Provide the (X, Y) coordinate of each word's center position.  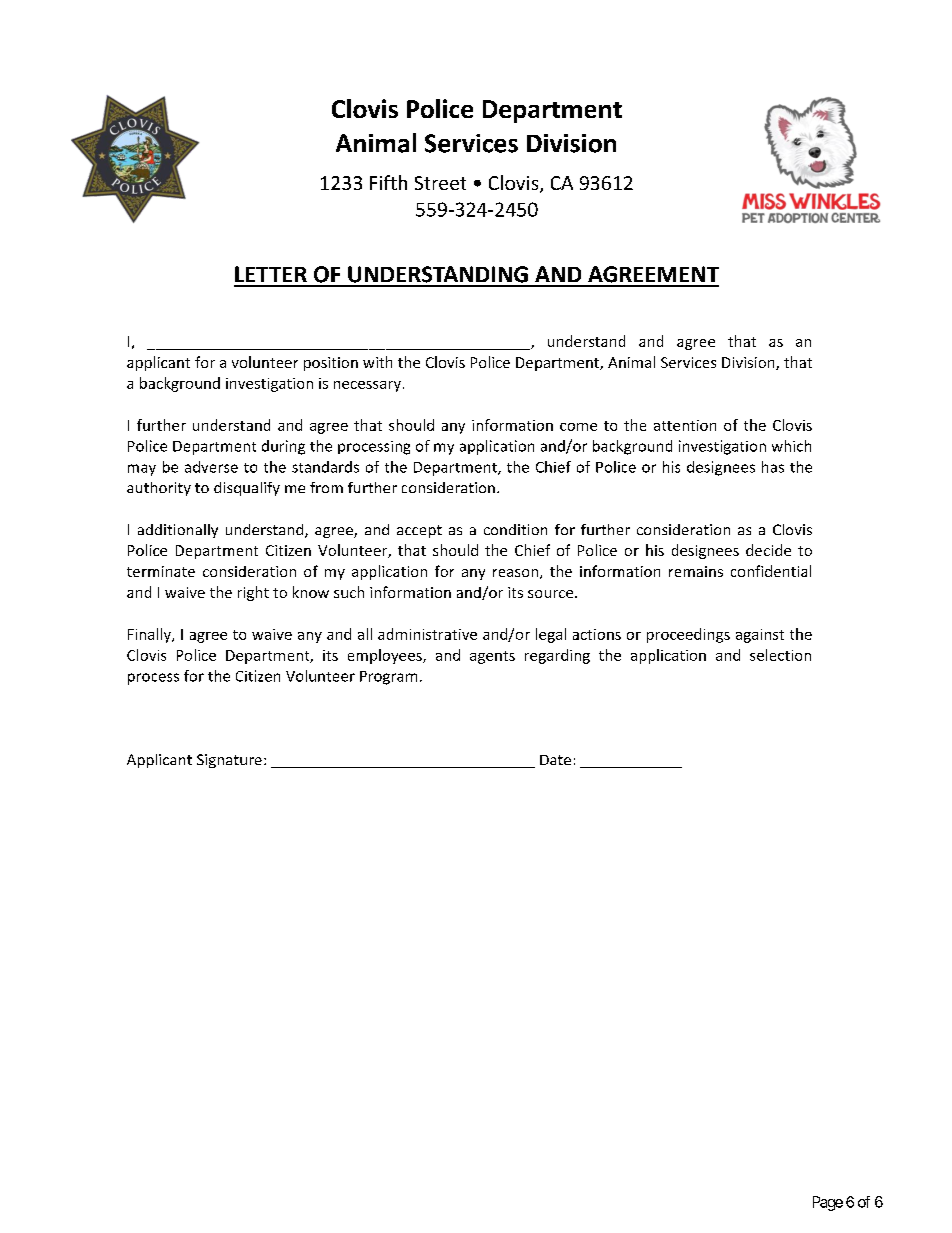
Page (828, 1203)
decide (768, 550)
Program (388, 678)
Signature (229, 761)
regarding (557, 656)
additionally (178, 531)
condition (515, 529)
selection (780, 655)
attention (685, 425)
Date (555, 760)
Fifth (388, 182)
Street (440, 183)
